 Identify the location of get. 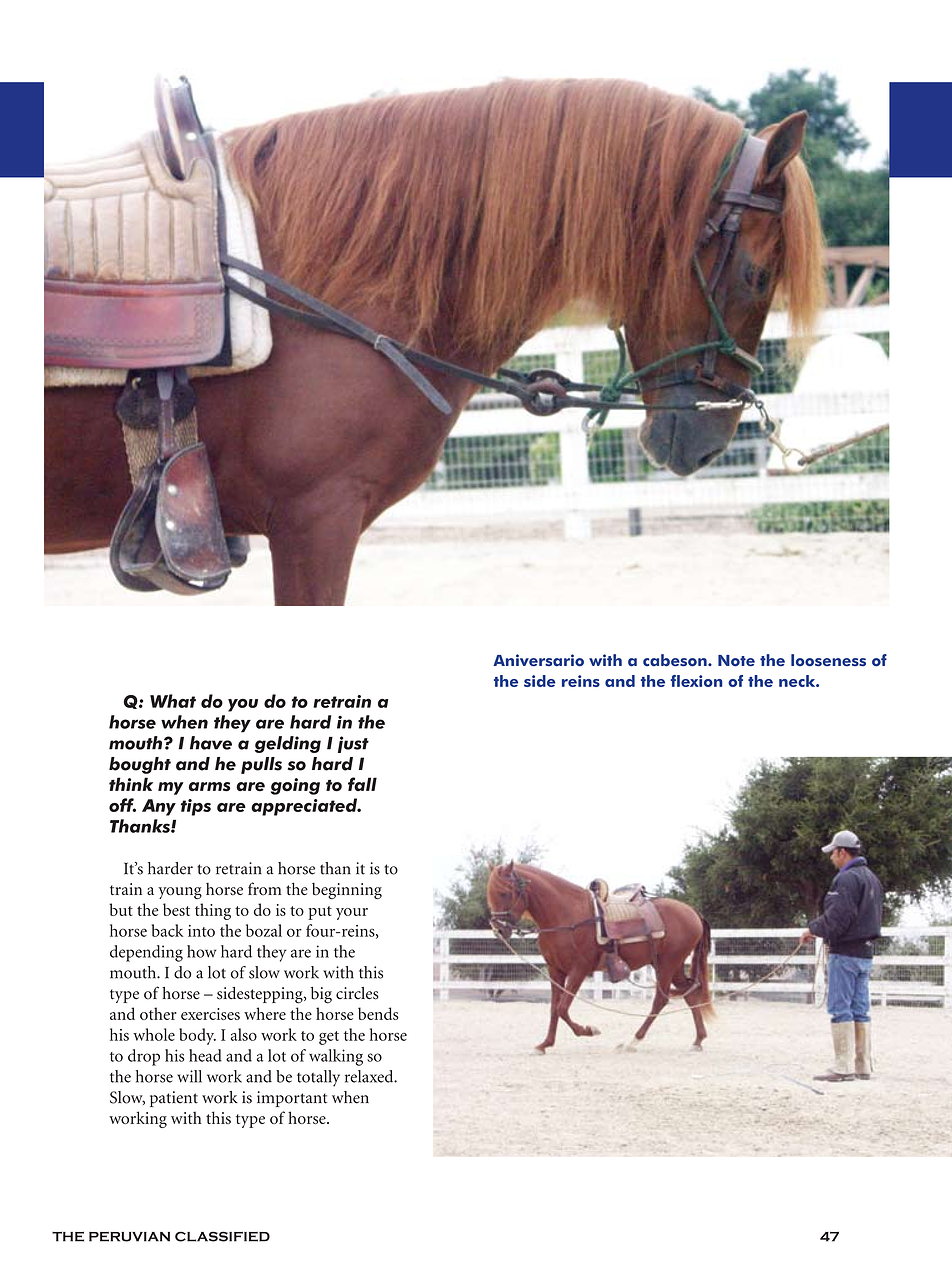
(329, 1038).
